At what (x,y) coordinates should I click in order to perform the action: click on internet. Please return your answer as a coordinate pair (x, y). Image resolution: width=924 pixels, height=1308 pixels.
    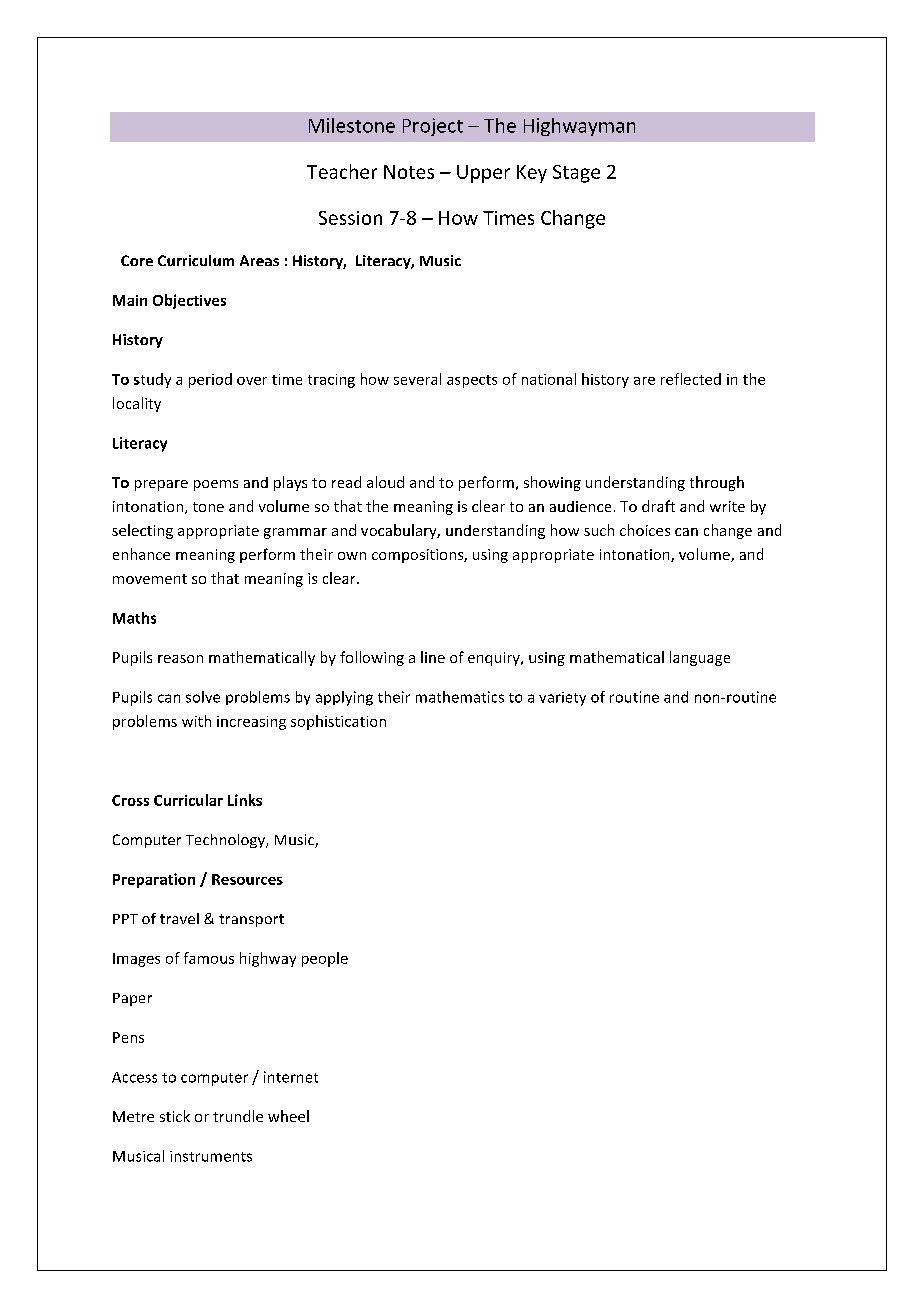
    Looking at the image, I should click on (291, 1077).
